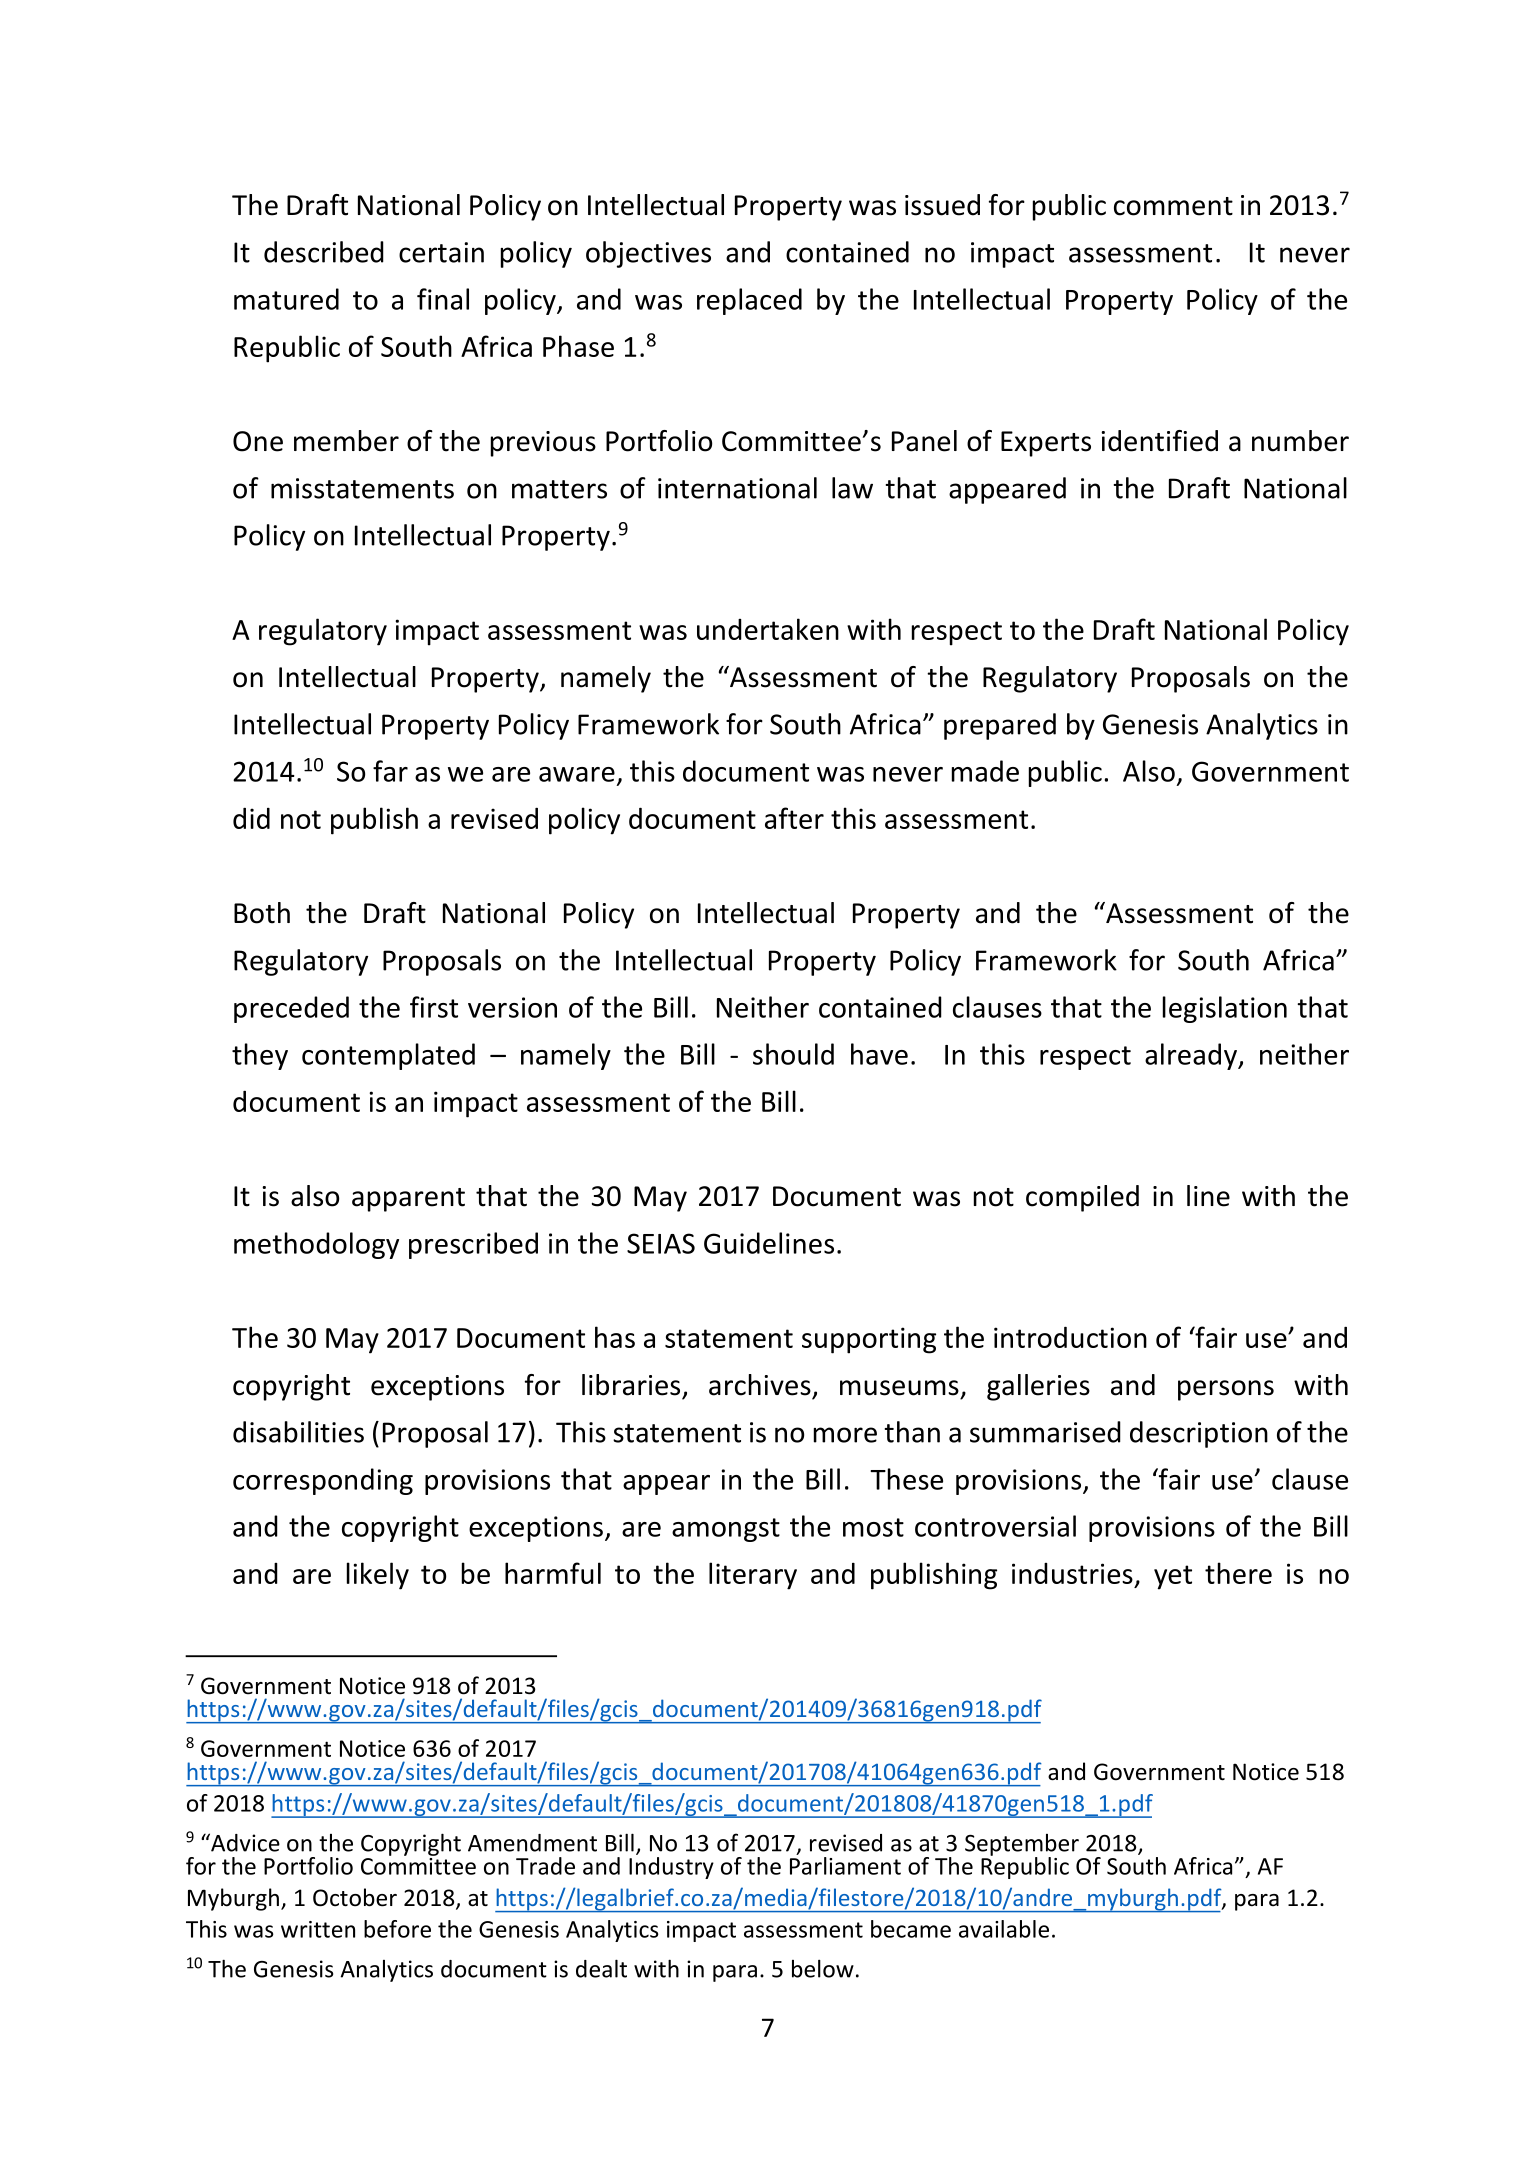  I want to click on October, so click(355, 1897).
